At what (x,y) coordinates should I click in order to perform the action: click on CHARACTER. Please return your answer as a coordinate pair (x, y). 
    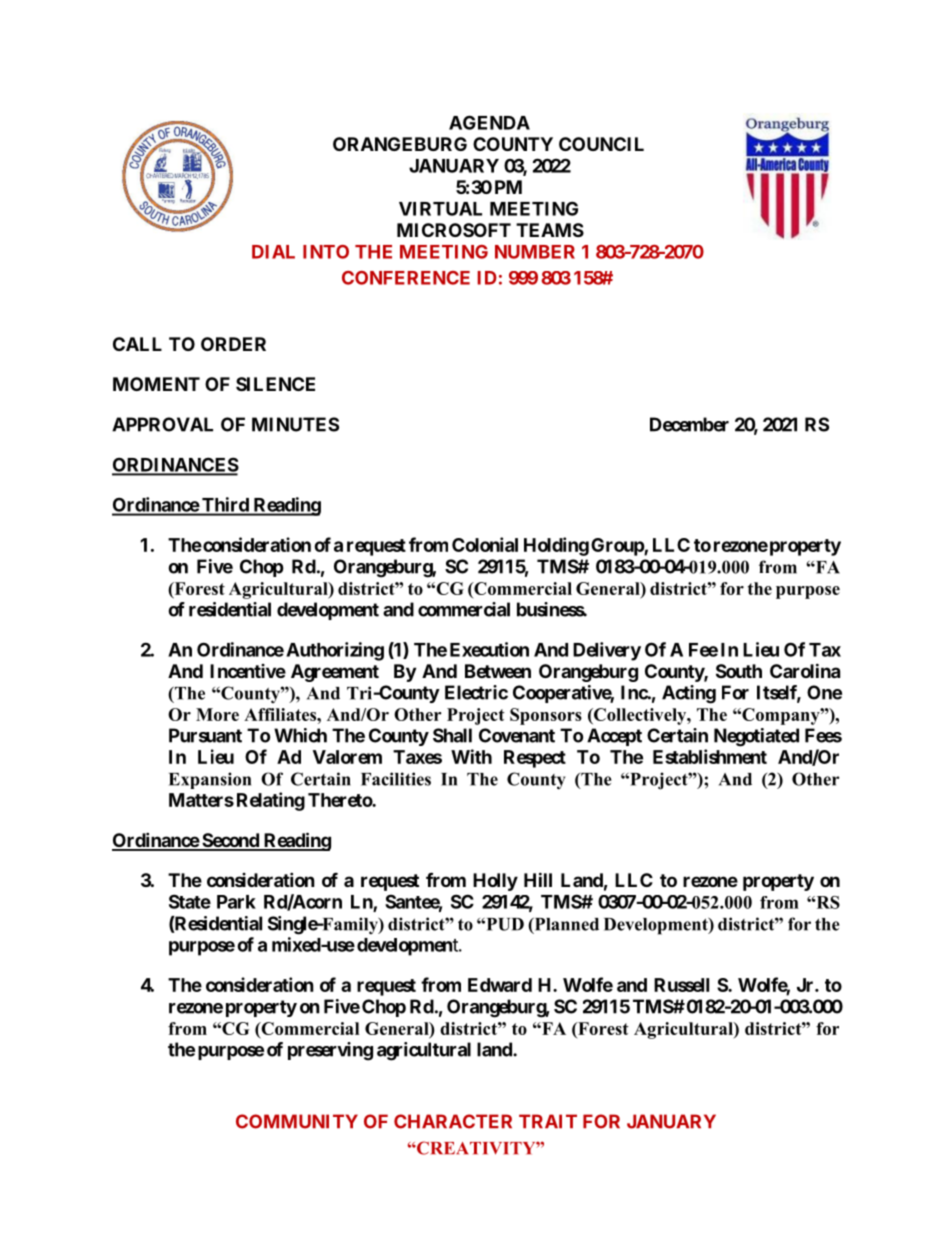
    Looking at the image, I should click on (453, 1121).
